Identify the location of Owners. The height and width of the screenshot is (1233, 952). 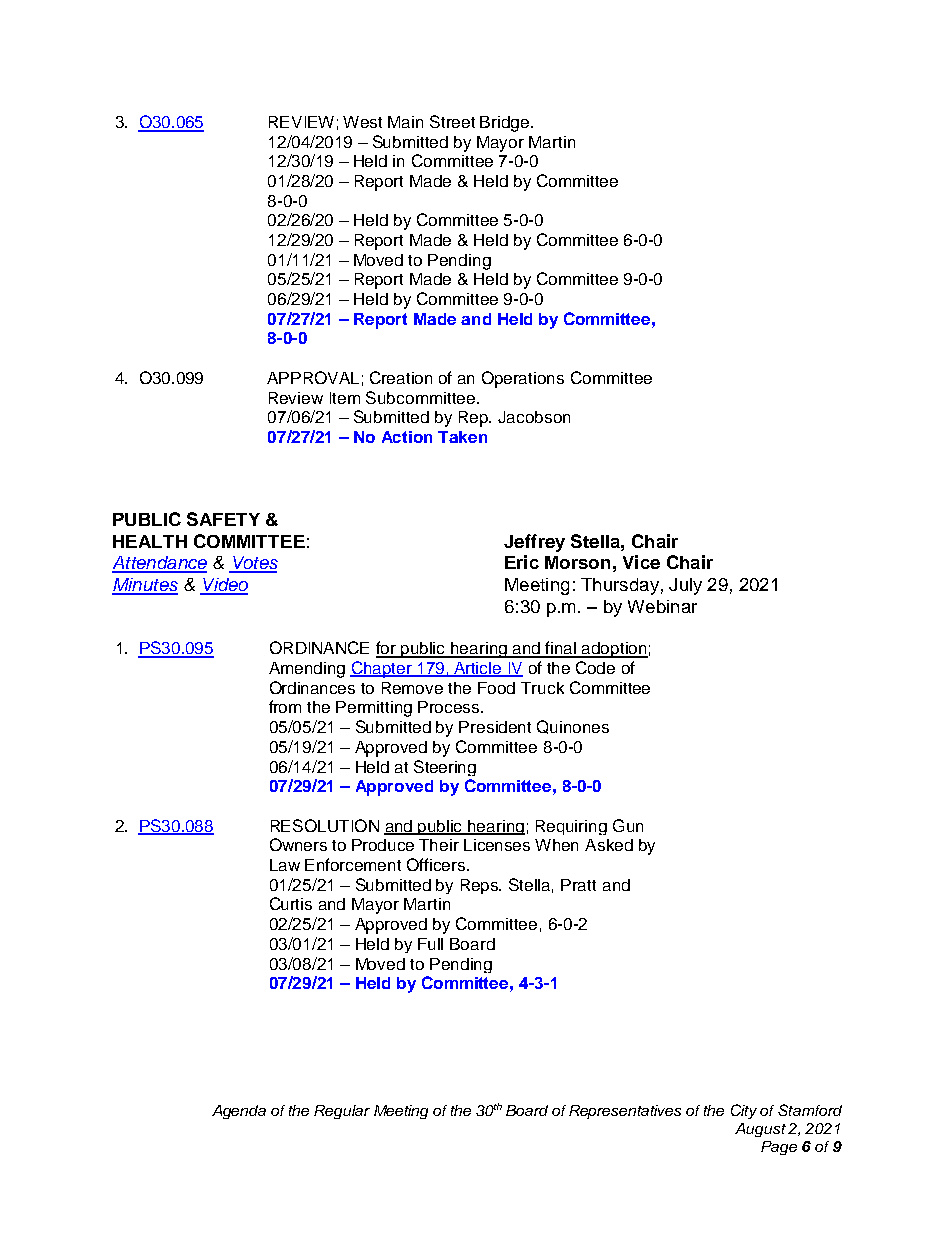
(298, 844).
